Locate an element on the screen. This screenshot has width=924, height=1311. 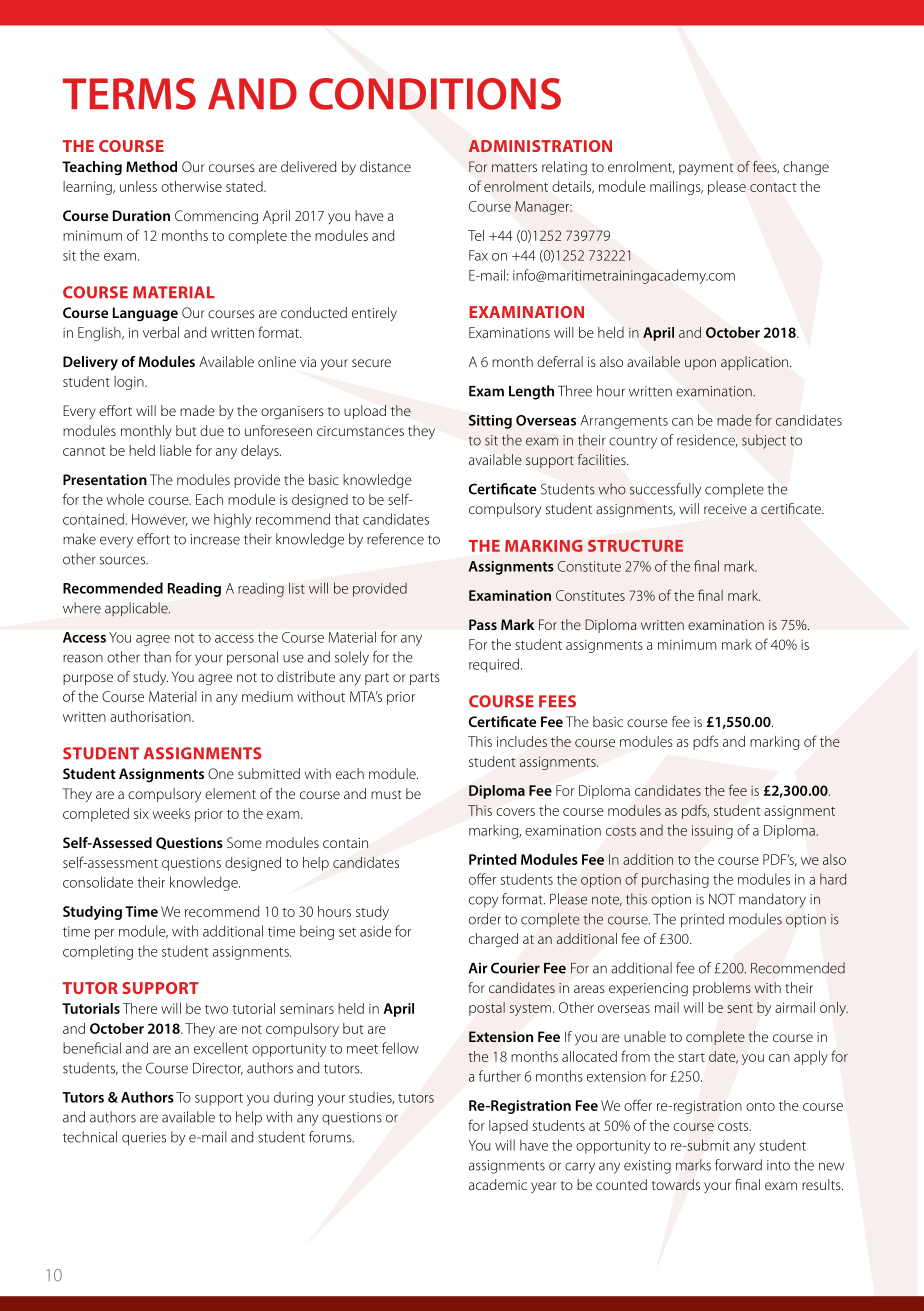
subject is located at coordinates (764, 441).
